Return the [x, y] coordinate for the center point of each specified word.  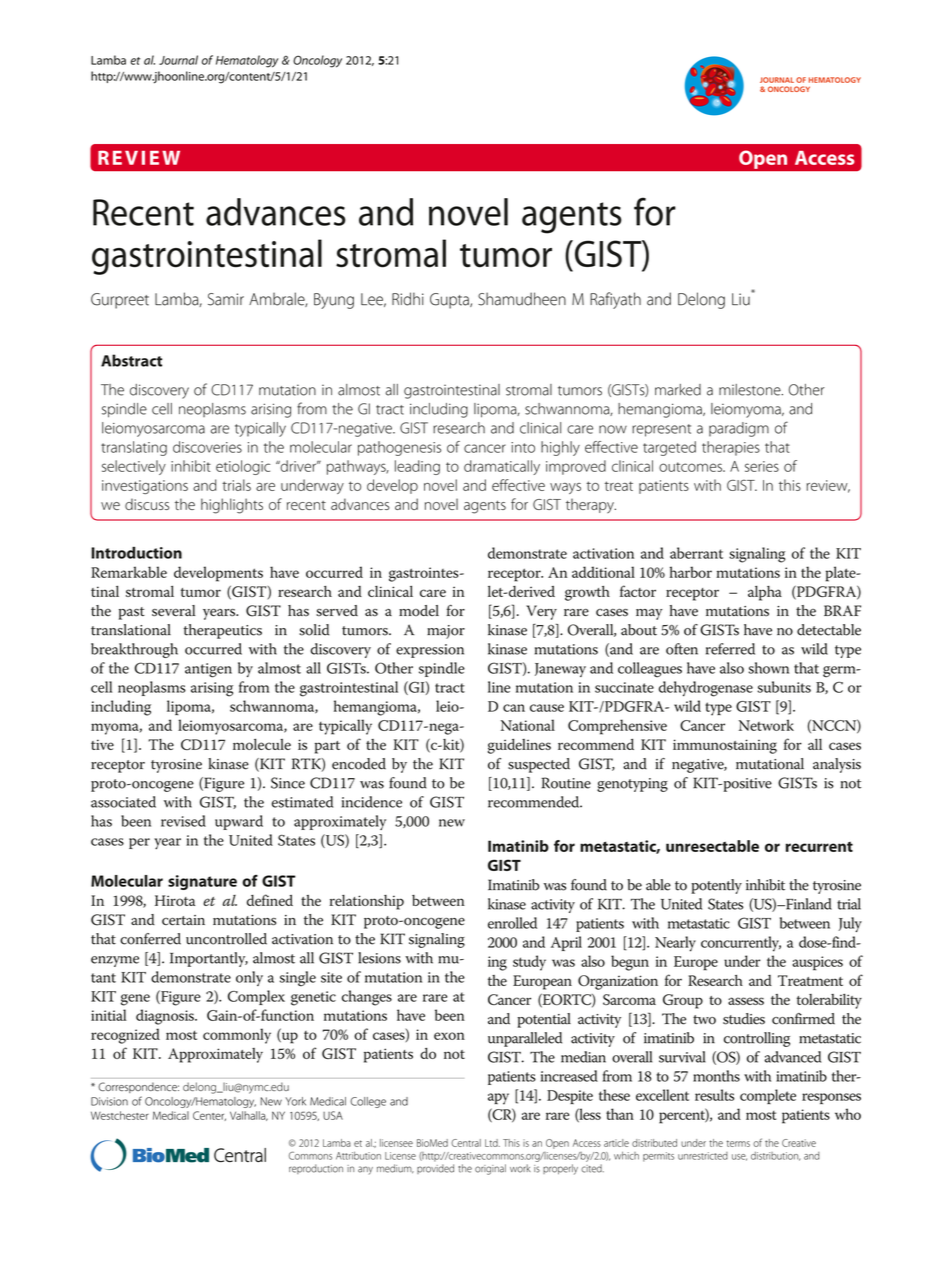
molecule [262, 744]
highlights [232, 506]
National [528, 725]
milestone [751, 390]
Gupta [450, 301]
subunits [784, 687]
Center [209, 1116]
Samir [226, 299]
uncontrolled [226, 939]
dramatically [502, 467]
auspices [817, 963]
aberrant [696, 553]
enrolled [512, 923]
